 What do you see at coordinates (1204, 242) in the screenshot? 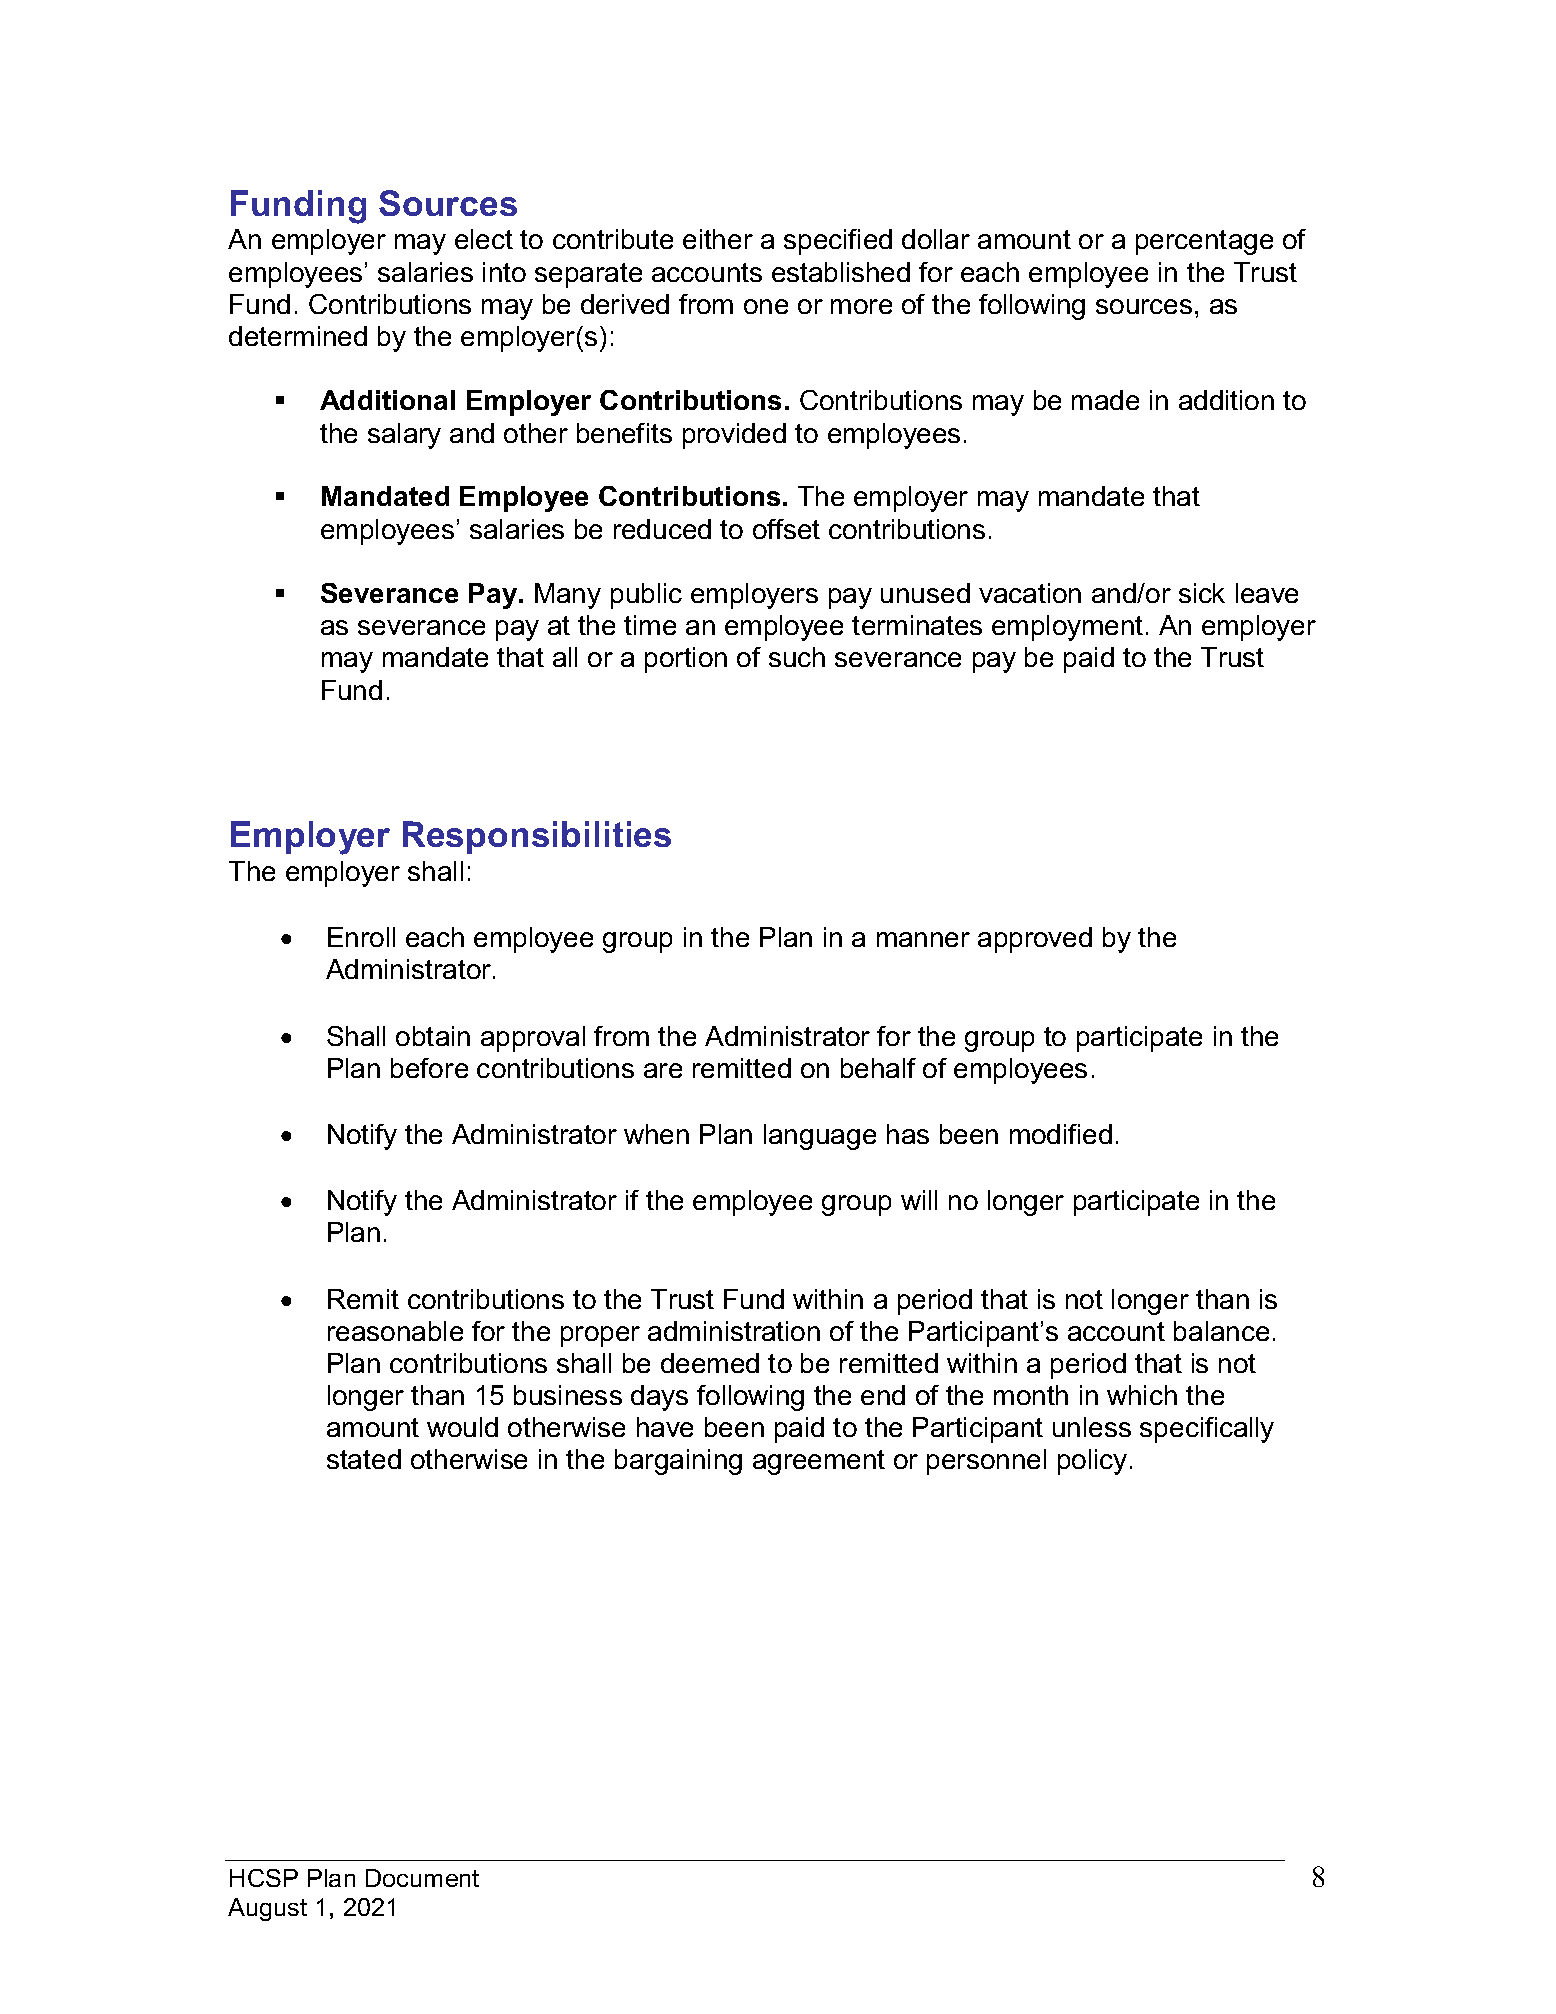
I see `percentage` at bounding box center [1204, 242].
